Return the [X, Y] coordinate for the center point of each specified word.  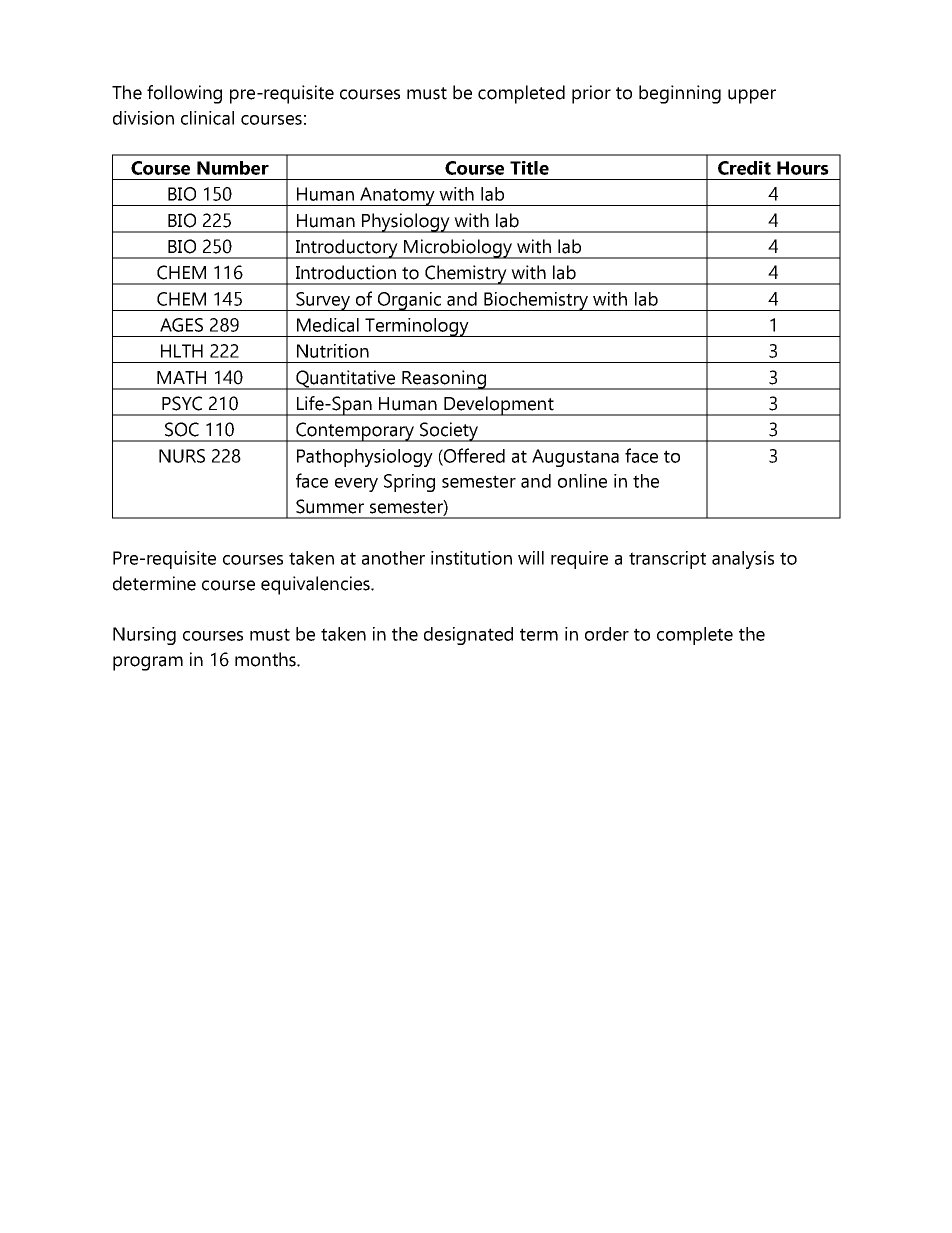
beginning [680, 94]
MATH [181, 377]
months [266, 659]
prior [591, 94]
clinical [207, 118]
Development [499, 406]
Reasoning [444, 380]
